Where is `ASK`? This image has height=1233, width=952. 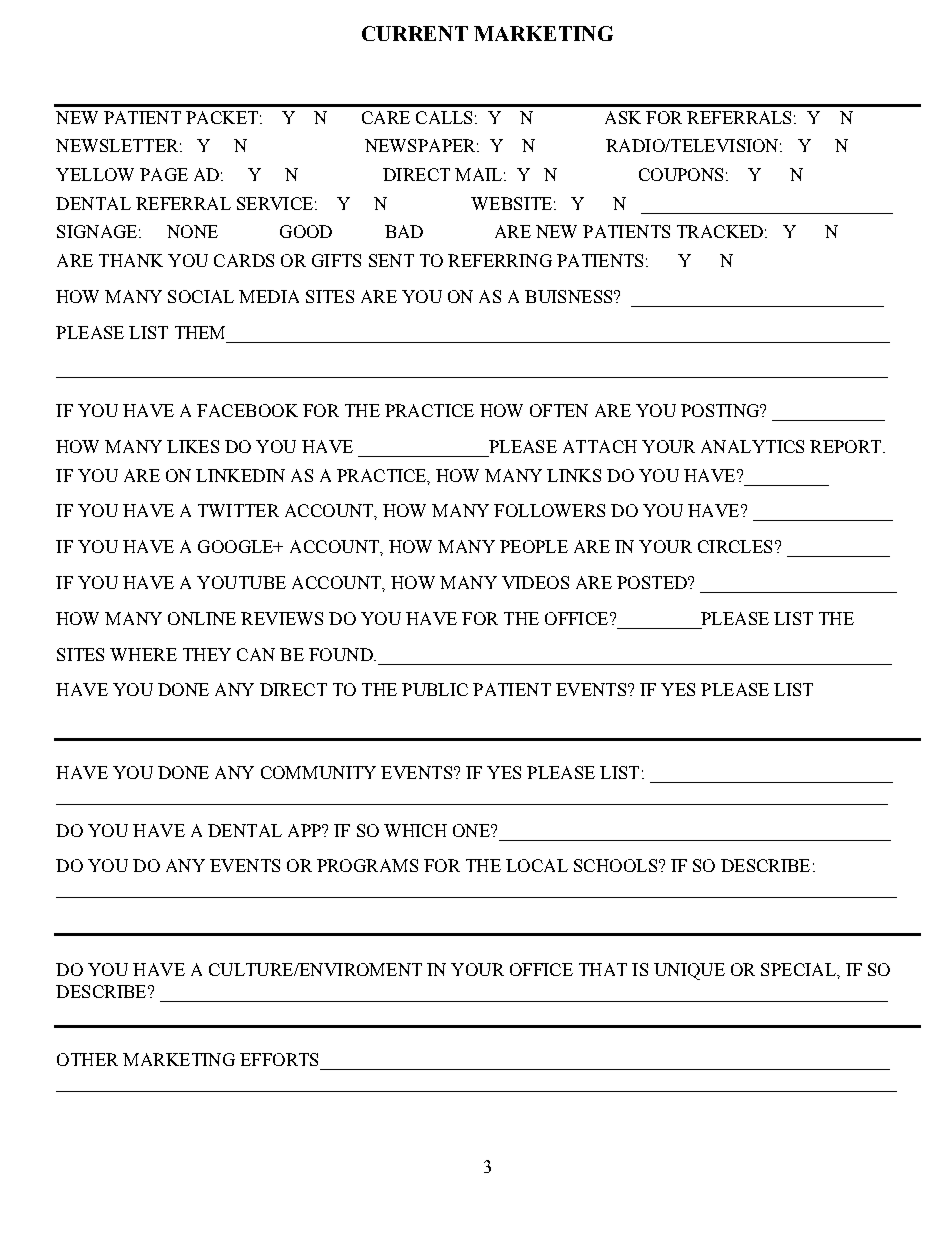
ASK is located at coordinates (623, 117).
